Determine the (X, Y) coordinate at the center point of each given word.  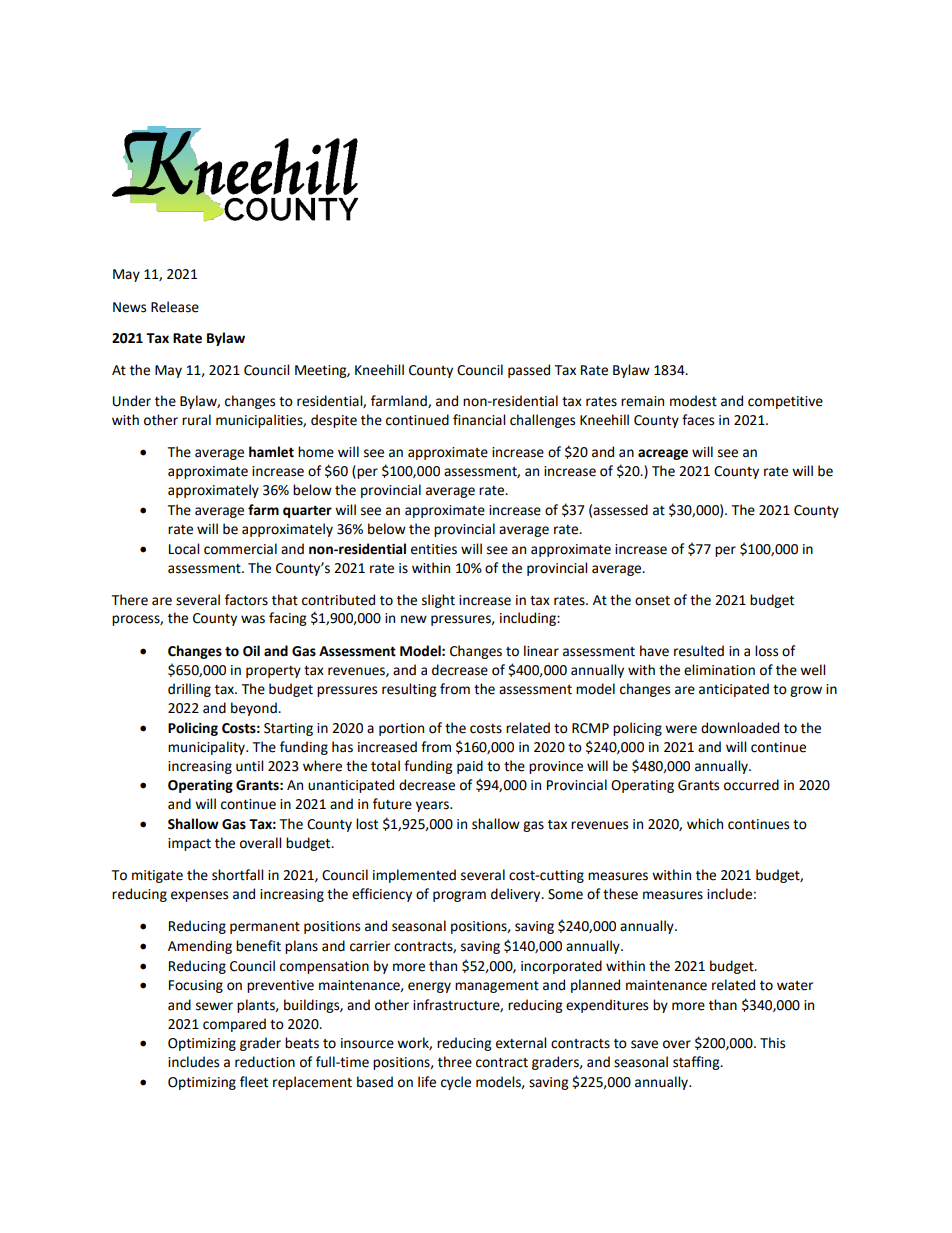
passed (529, 371)
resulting (409, 690)
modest (693, 401)
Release (175, 307)
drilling (189, 690)
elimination (719, 670)
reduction (265, 1062)
